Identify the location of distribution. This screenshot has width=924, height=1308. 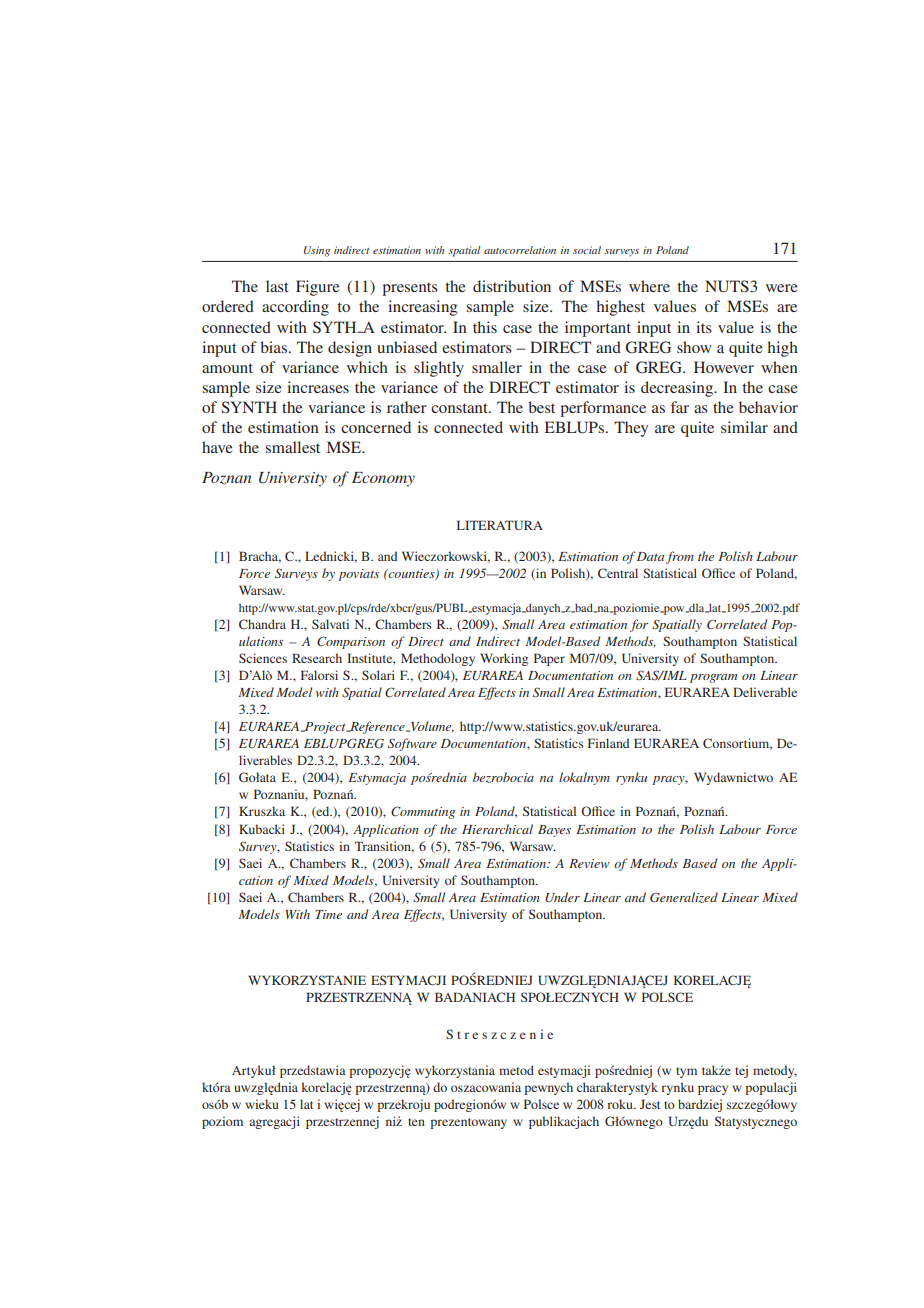
(512, 286).
